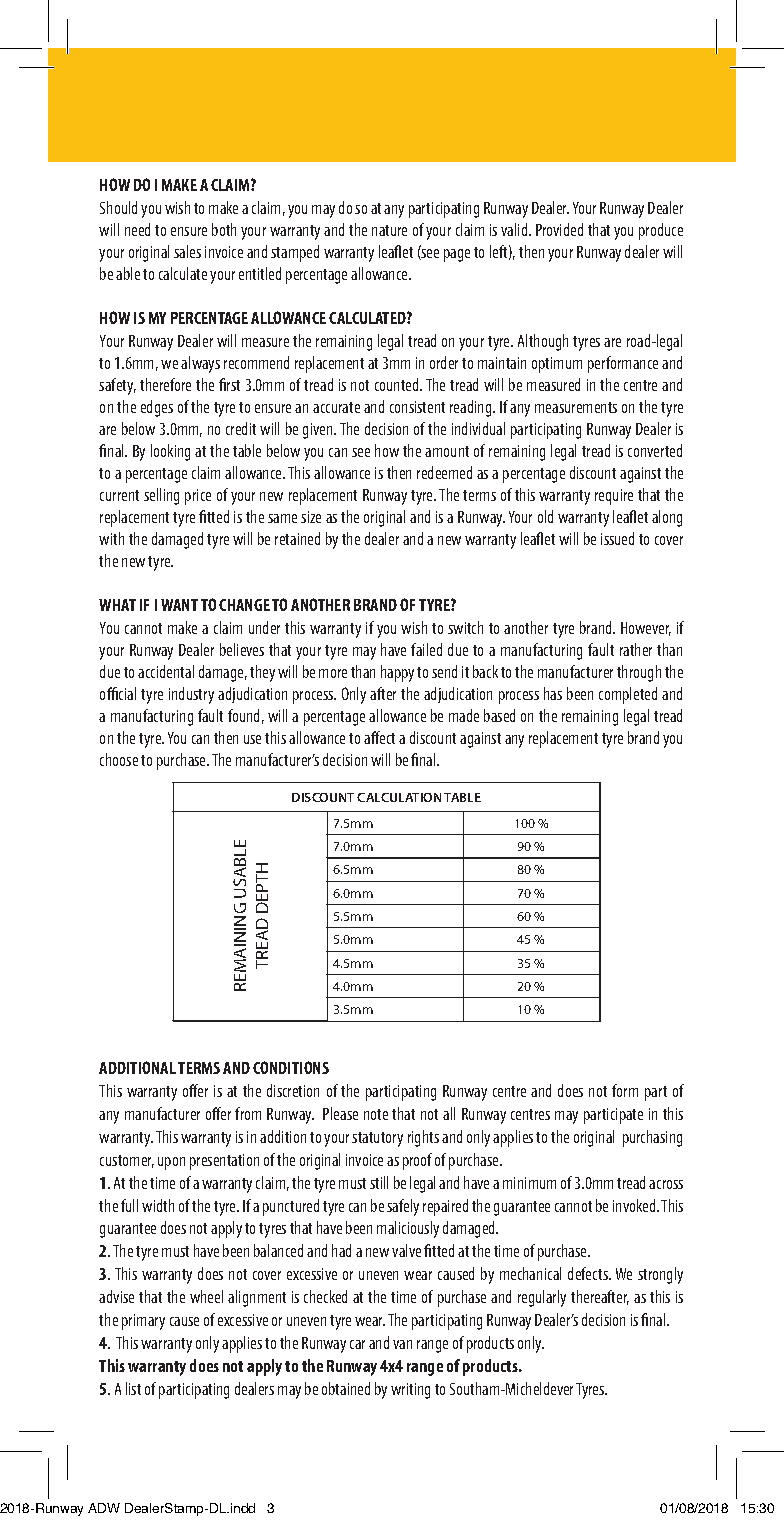  Describe the element at coordinates (399, 797) in the document. I see `CALCULATION` at that location.
